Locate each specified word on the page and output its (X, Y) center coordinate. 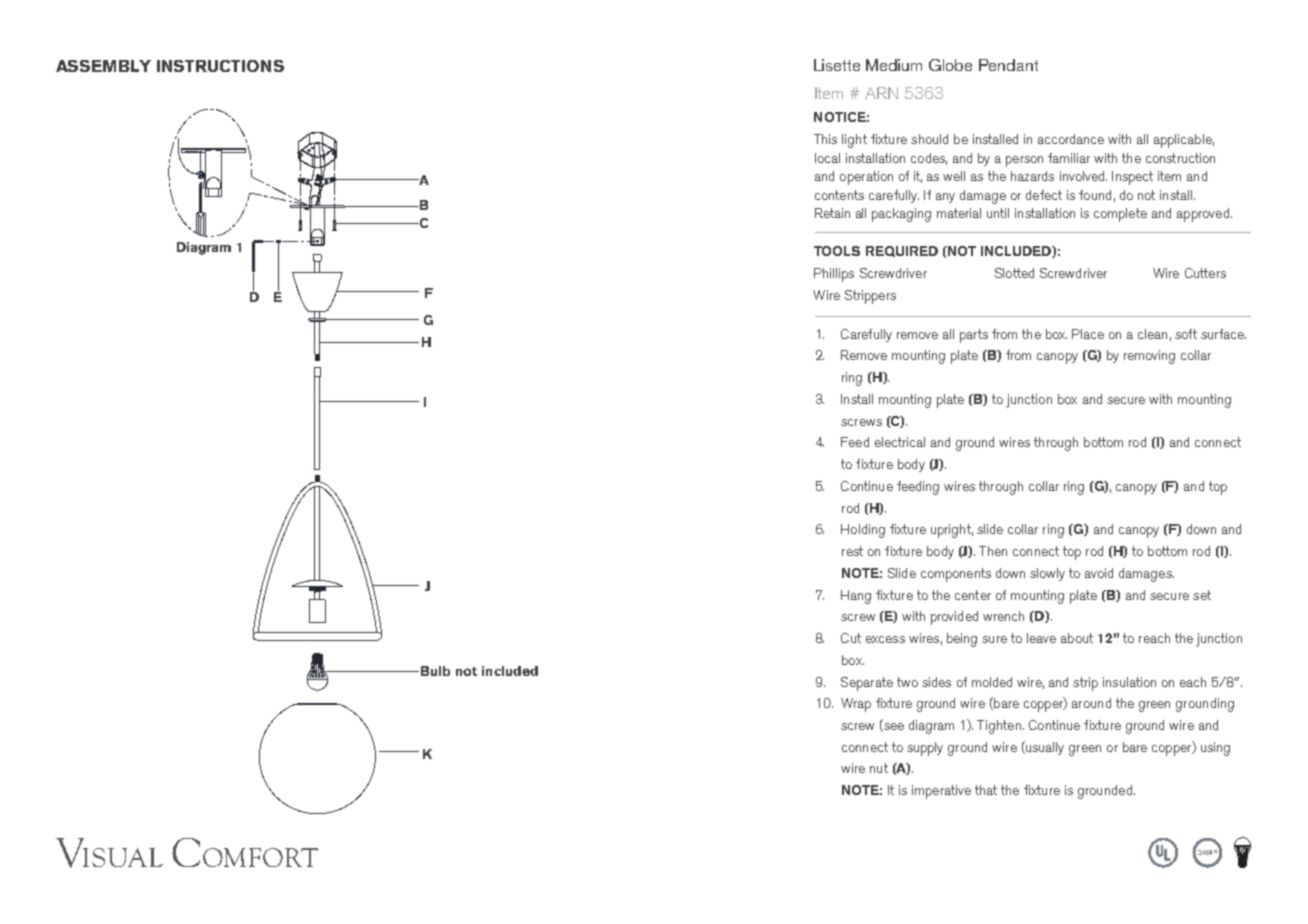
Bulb (435, 671)
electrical (900, 442)
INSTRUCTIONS (220, 66)
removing (1149, 357)
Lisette (837, 65)
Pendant (1008, 65)
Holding (863, 531)
